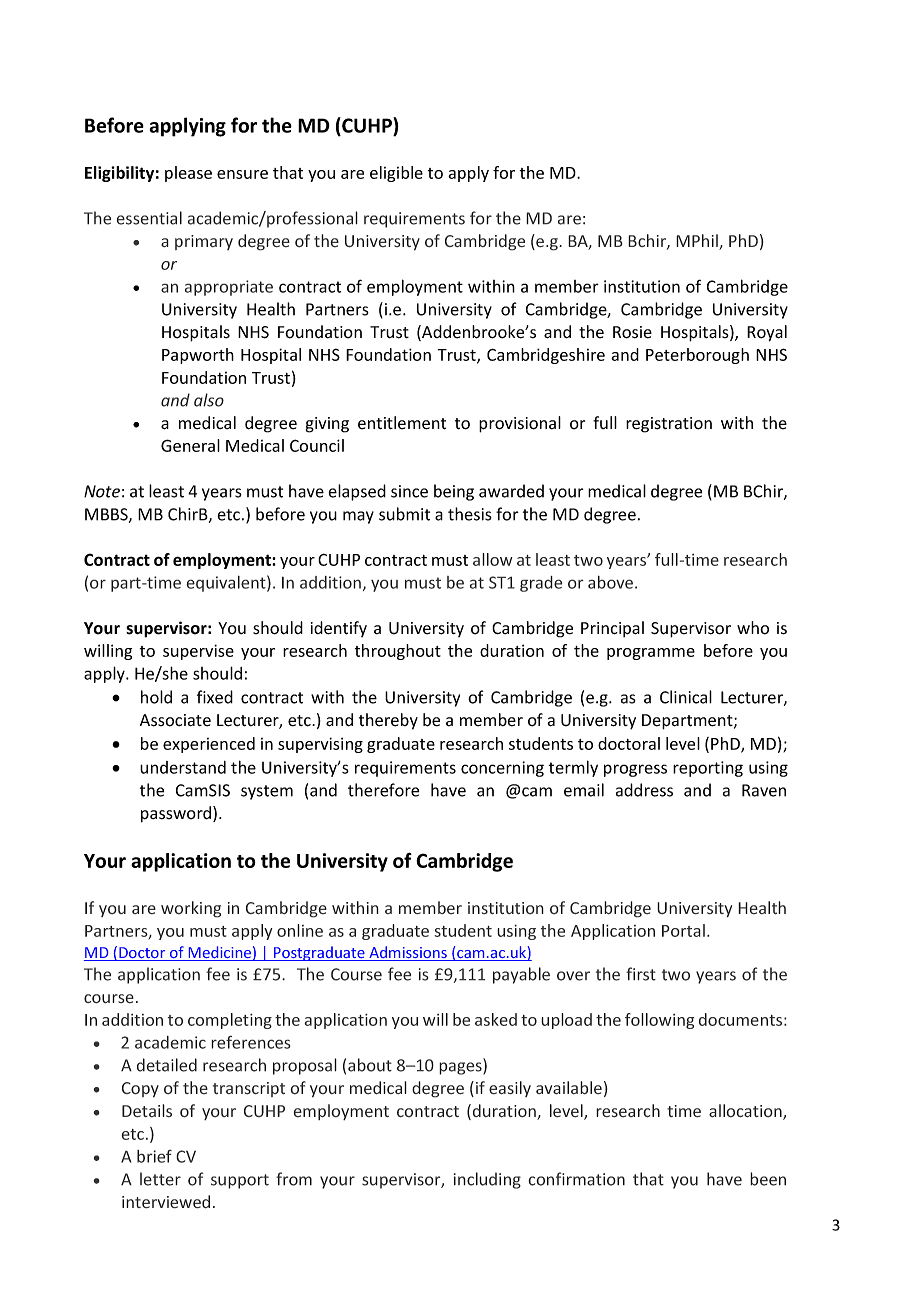 The height and width of the screenshot is (1308, 924). What do you see at coordinates (160, 1179) in the screenshot?
I see `letter` at bounding box center [160, 1179].
